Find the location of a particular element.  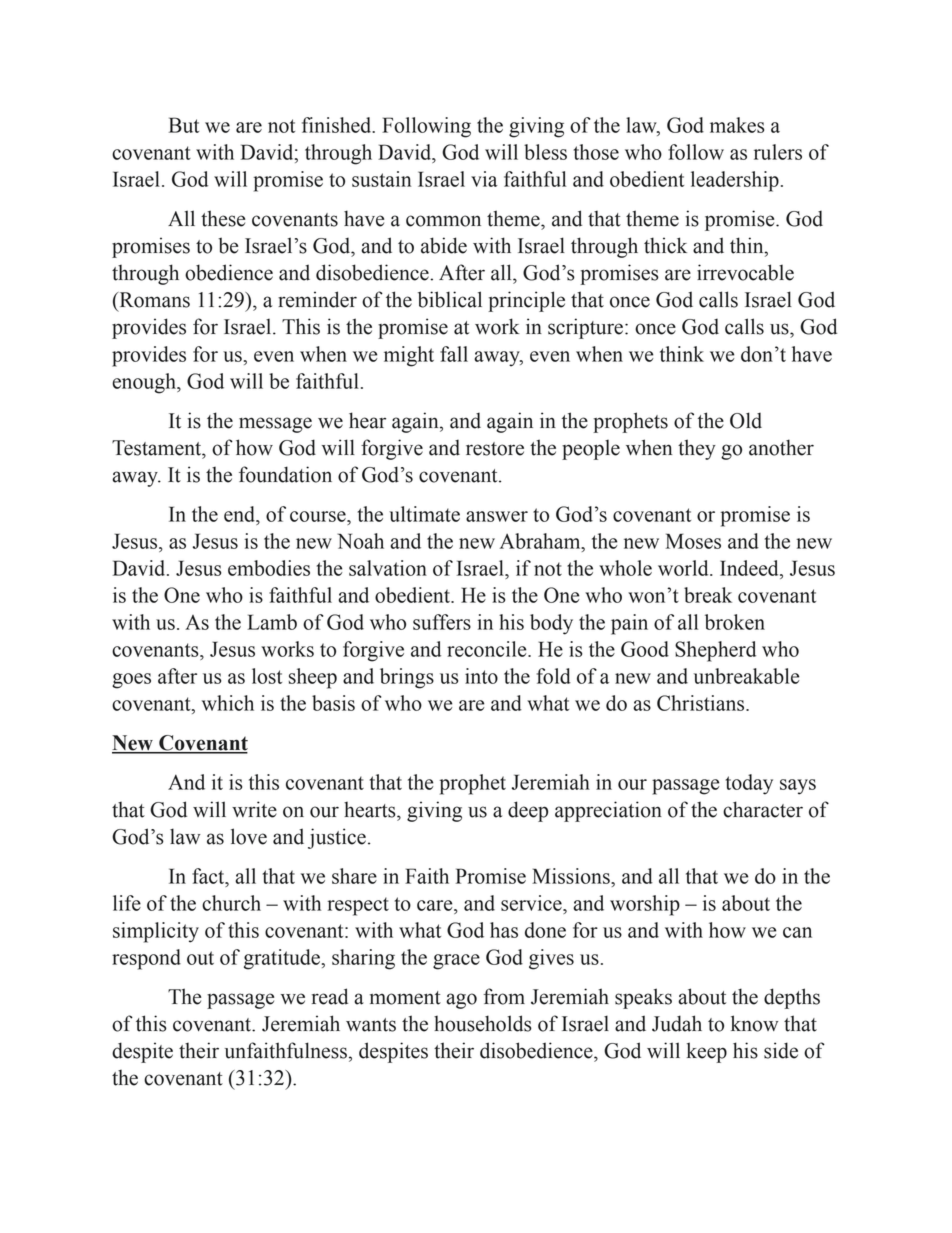

know is located at coordinates (754, 1023).
